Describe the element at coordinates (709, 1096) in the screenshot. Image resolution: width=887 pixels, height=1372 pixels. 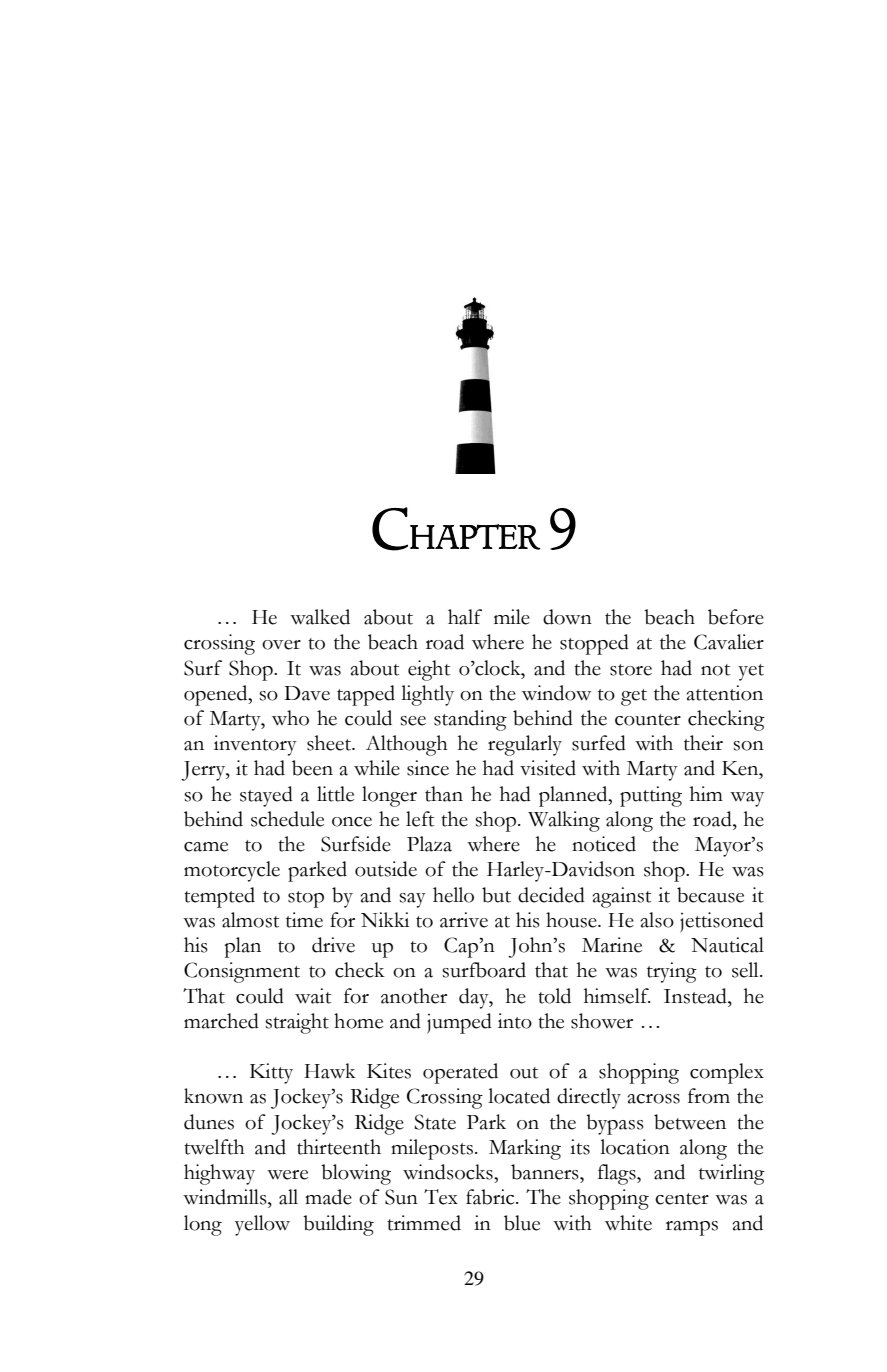
I see `from` at that location.
